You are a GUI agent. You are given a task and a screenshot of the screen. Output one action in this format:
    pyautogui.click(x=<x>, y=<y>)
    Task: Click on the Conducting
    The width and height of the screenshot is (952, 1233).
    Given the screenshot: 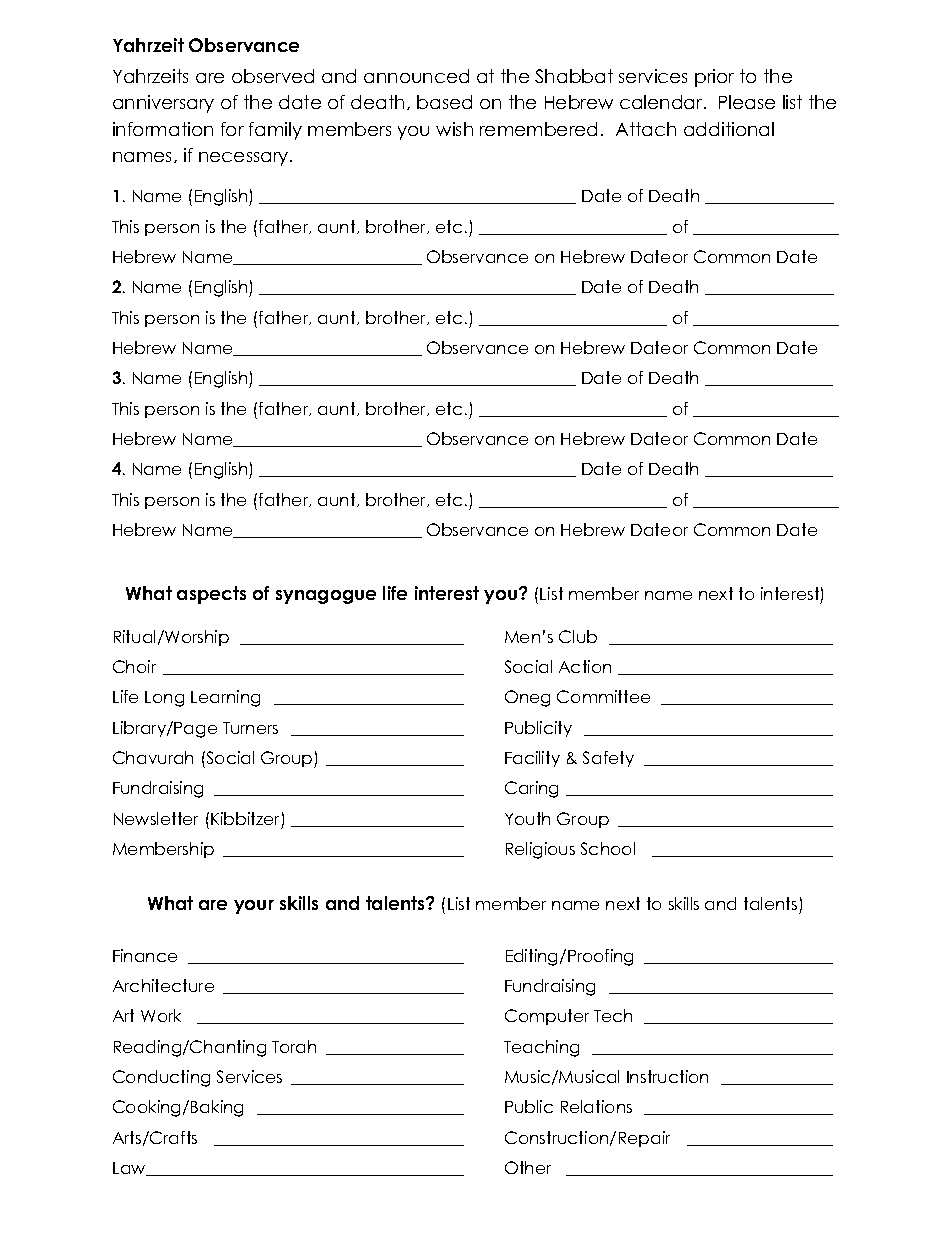 What is the action you would take?
    pyautogui.click(x=161, y=1078)
